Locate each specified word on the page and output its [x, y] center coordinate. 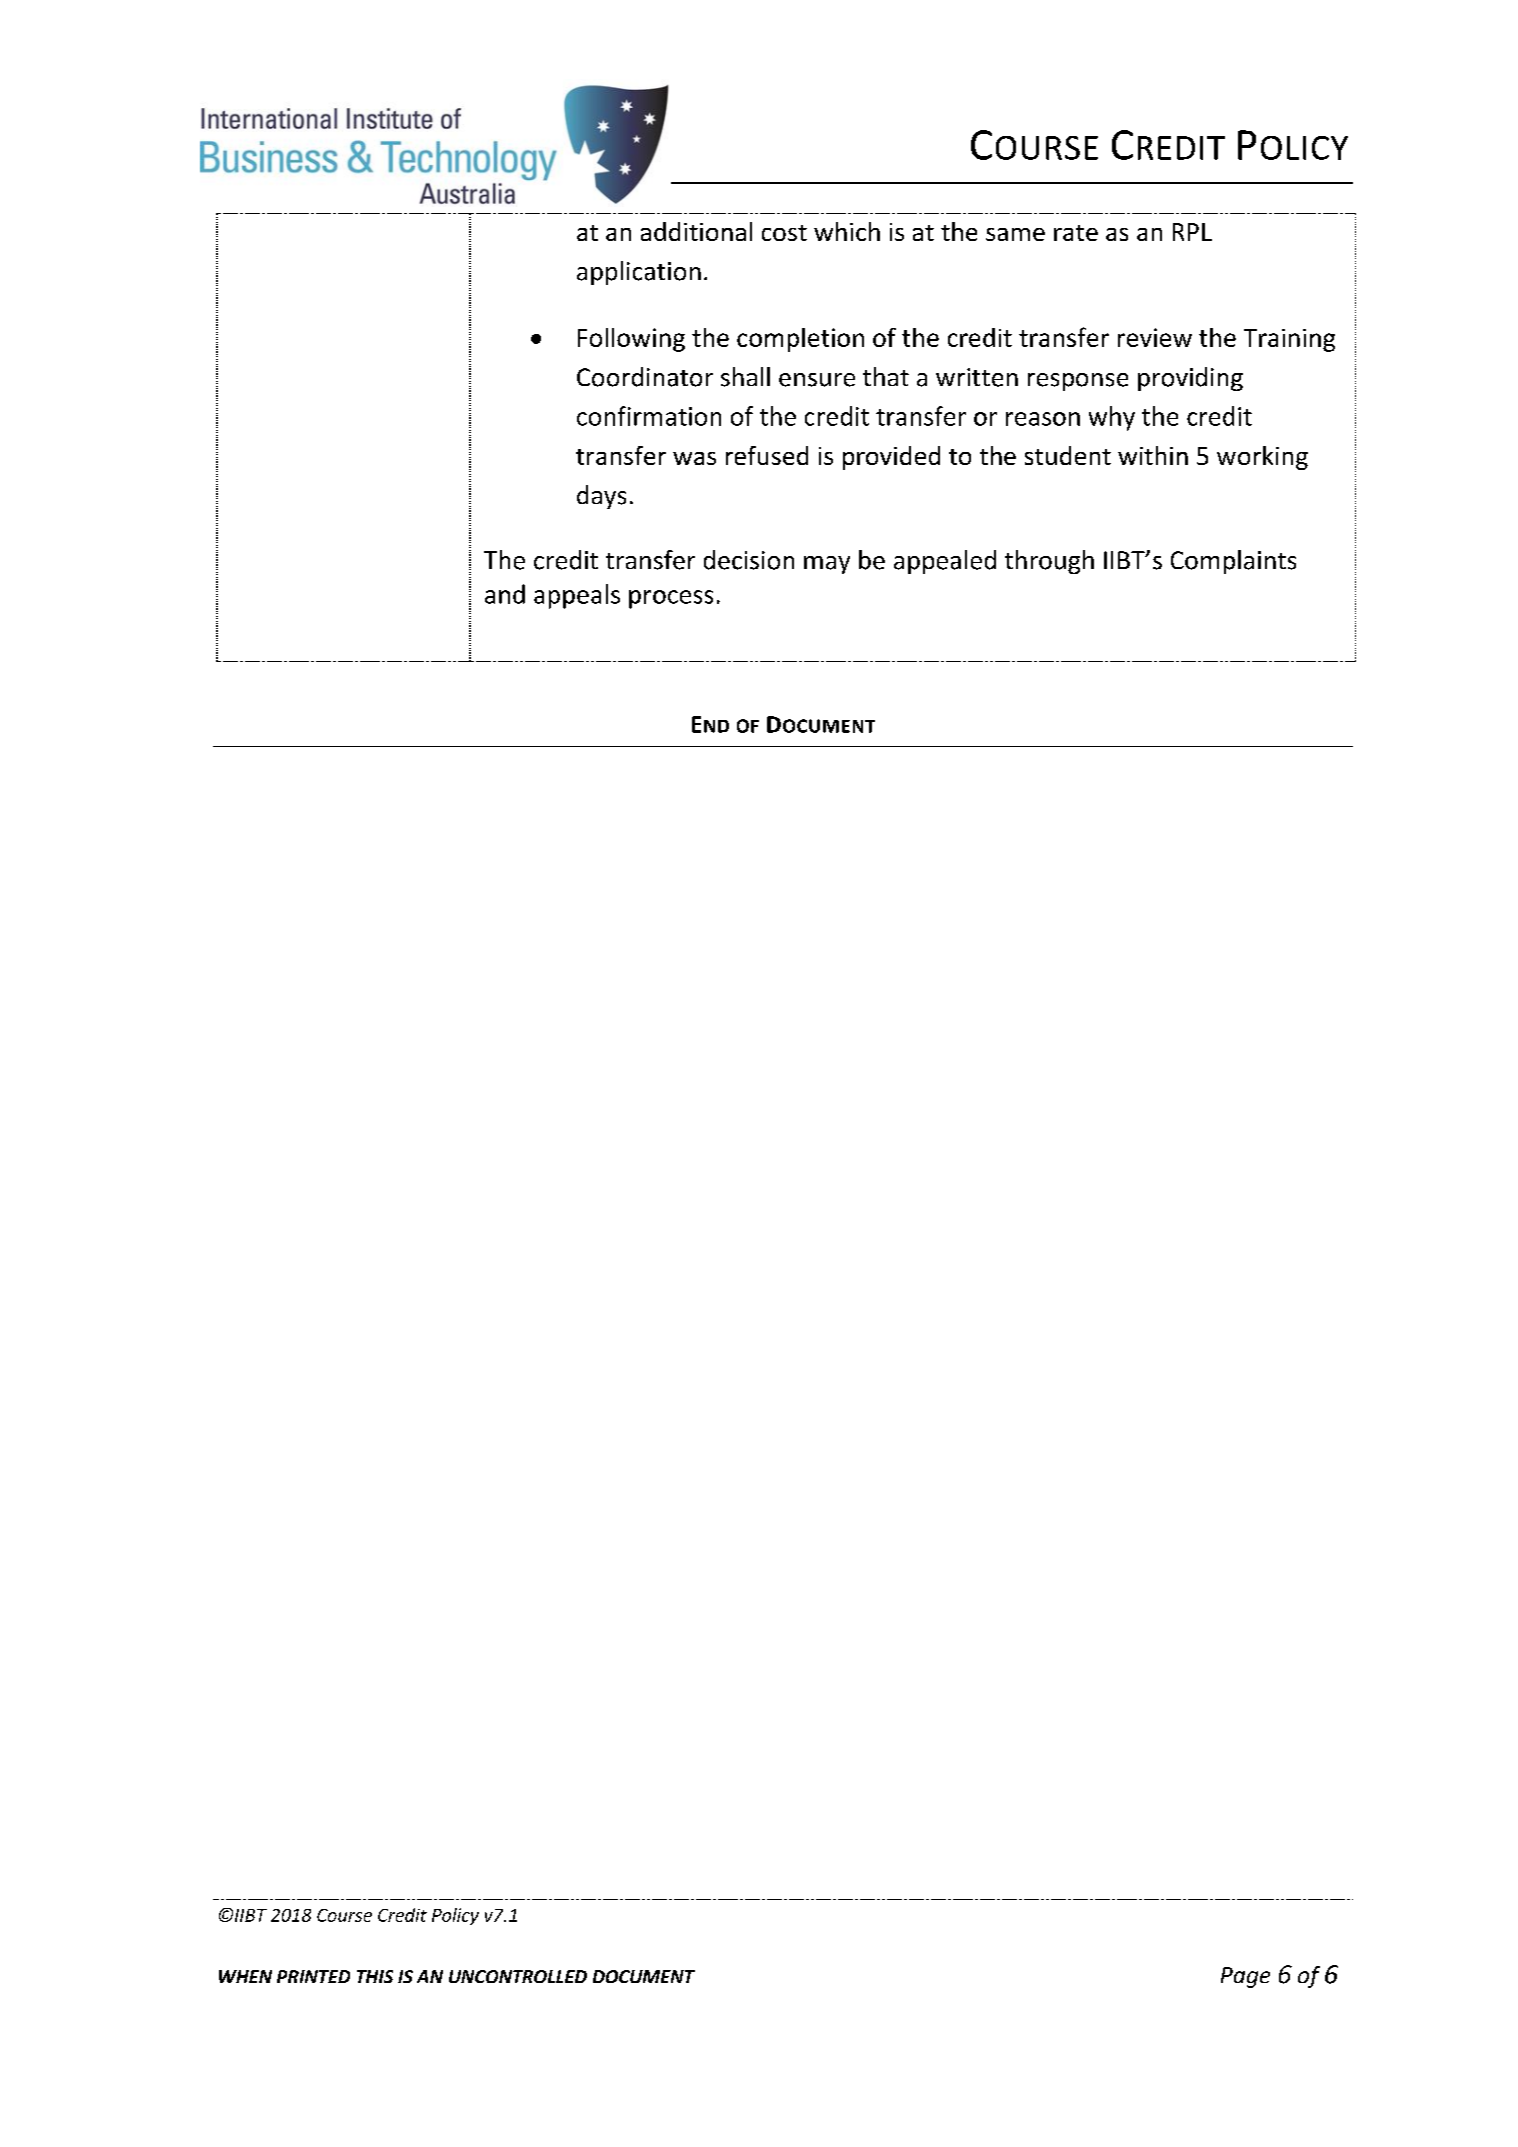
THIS [375, 1976]
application [639, 273]
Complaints [1233, 562]
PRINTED [313, 1976]
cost [784, 233]
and [505, 594]
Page [1245, 1977]
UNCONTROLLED [518, 1976]
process [671, 599]
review [1155, 337]
